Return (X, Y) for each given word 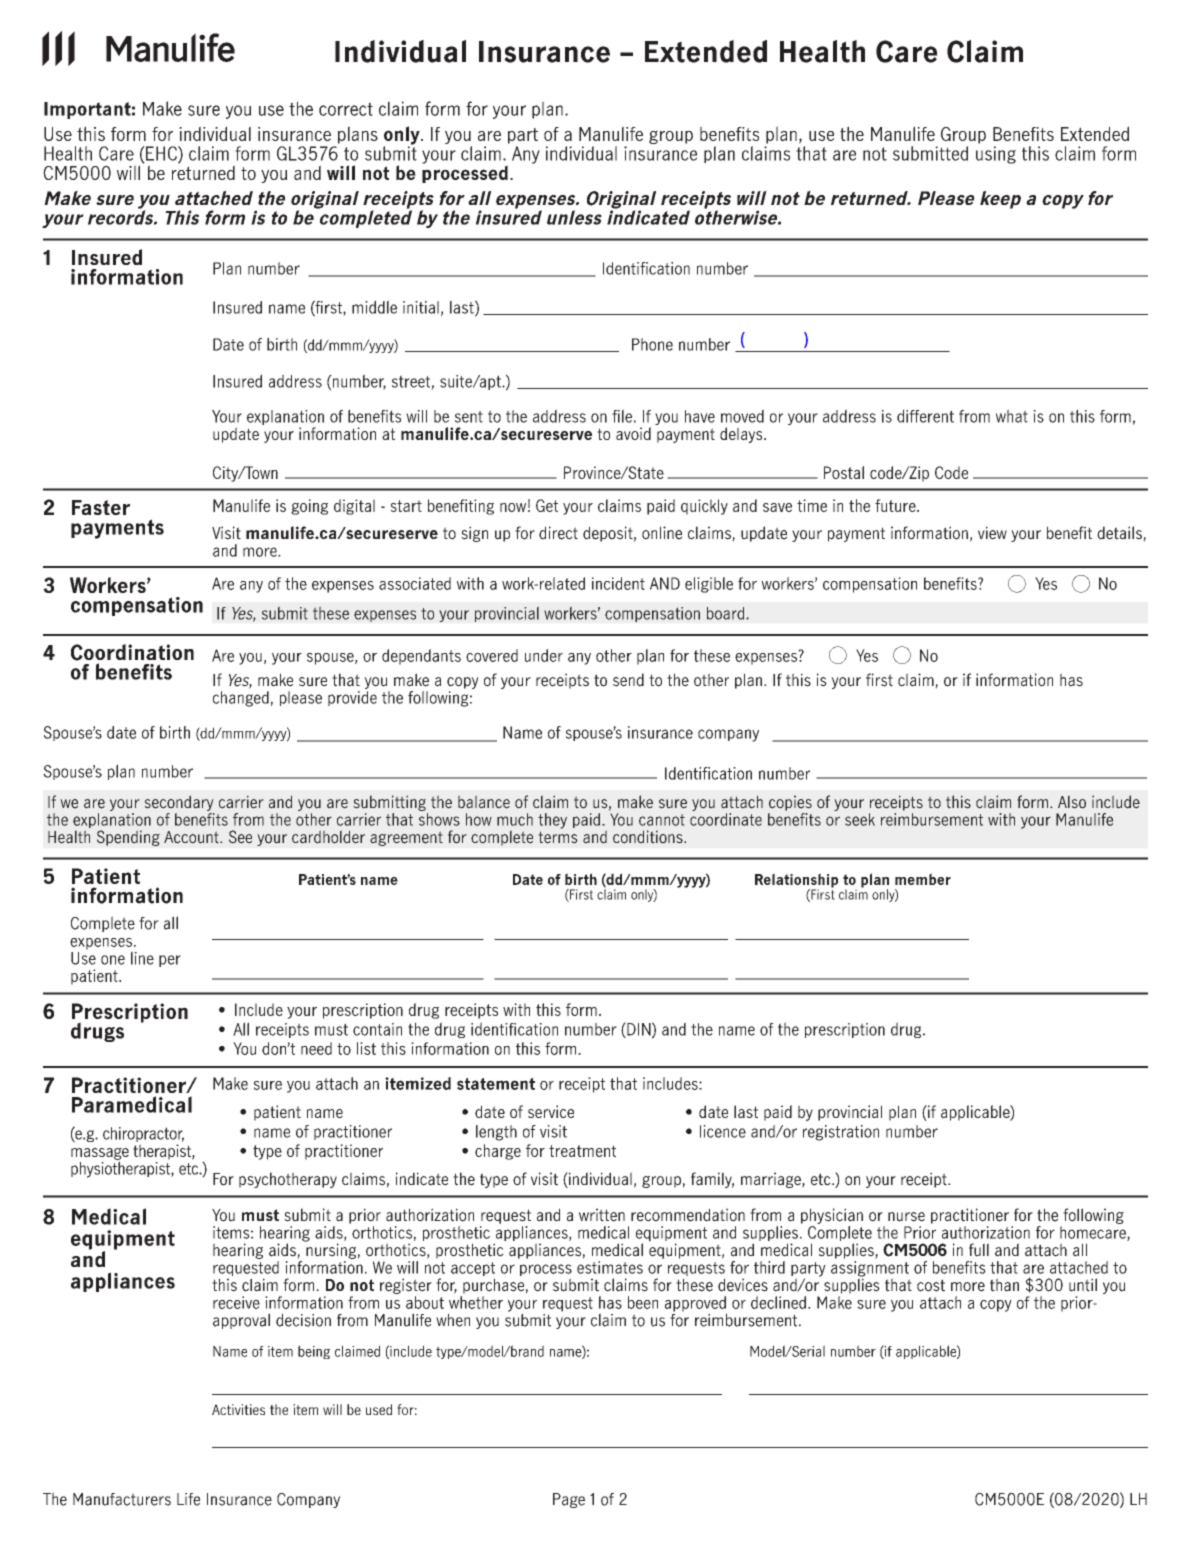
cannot (662, 820)
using (996, 155)
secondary (179, 803)
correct (346, 109)
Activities (238, 1409)
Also (1072, 802)
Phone (652, 344)
